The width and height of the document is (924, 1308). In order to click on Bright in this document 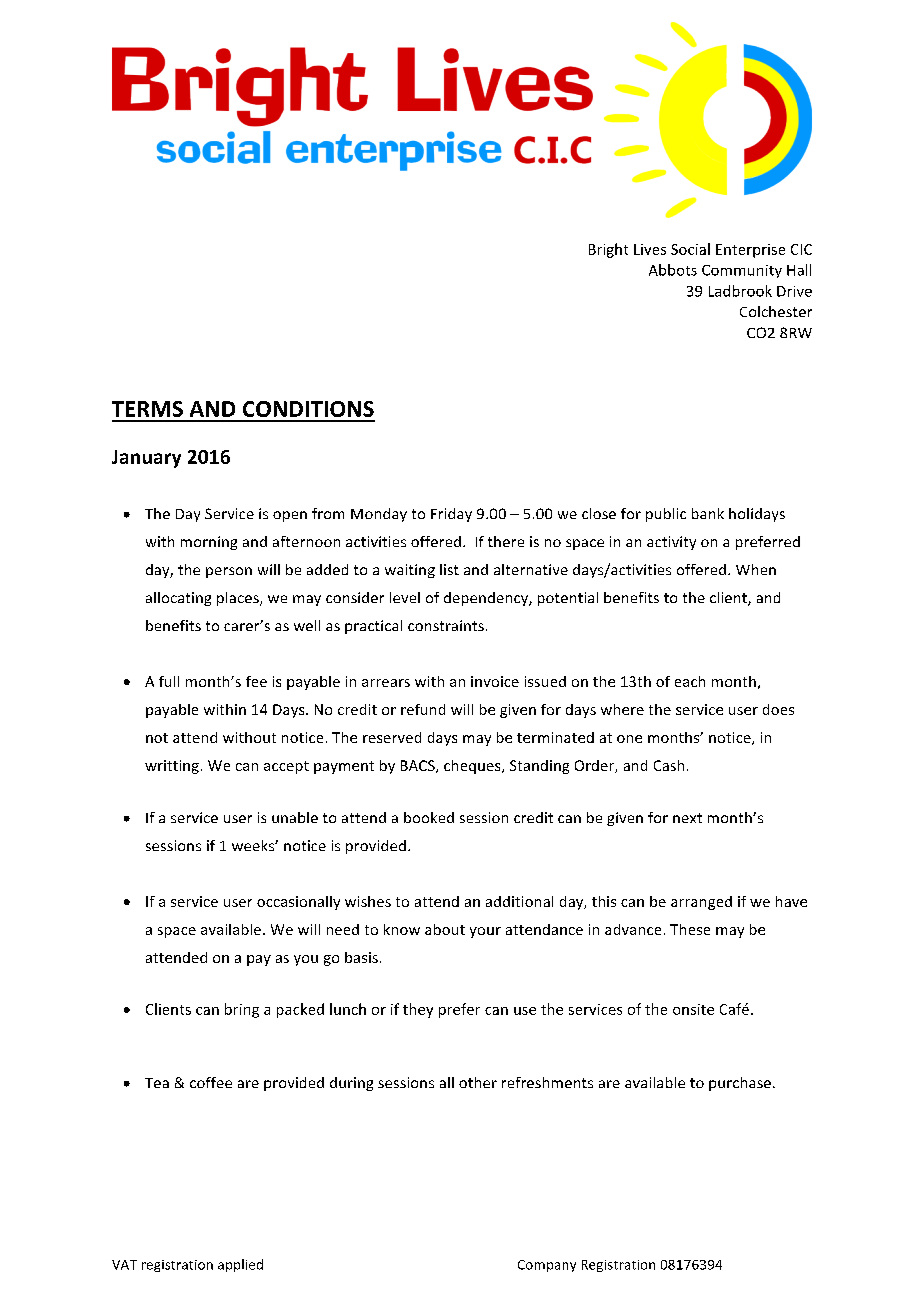, I will do `click(608, 250)`.
